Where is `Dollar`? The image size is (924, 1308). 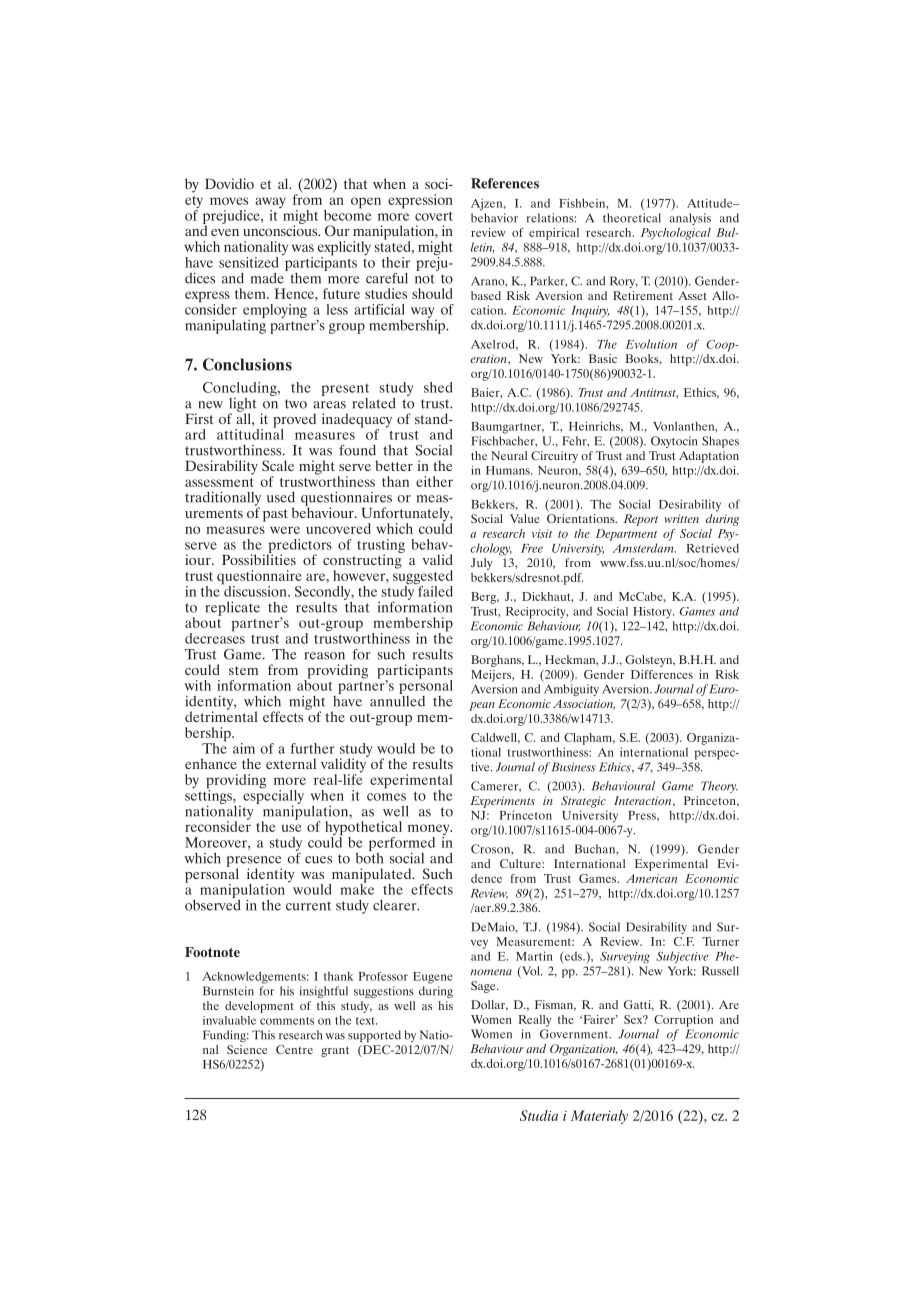
Dollar is located at coordinates (489, 1005).
